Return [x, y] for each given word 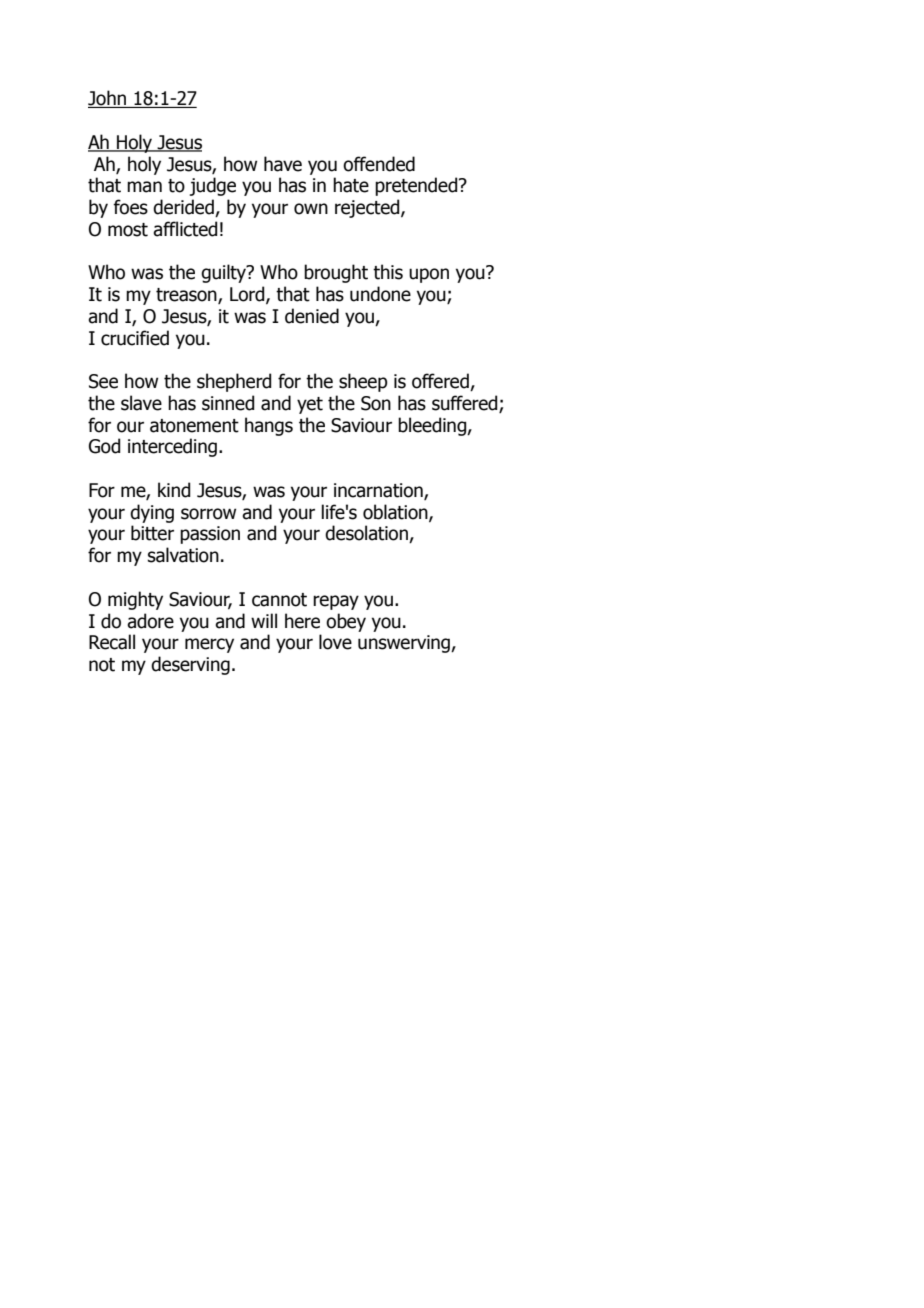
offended [379, 164]
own [311, 209]
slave [141, 403]
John [108, 99]
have [283, 164]
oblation [396, 512]
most [128, 230]
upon [429, 275]
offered [441, 382]
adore [150, 621]
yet [310, 405]
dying [152, 513]
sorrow [208, 514]
